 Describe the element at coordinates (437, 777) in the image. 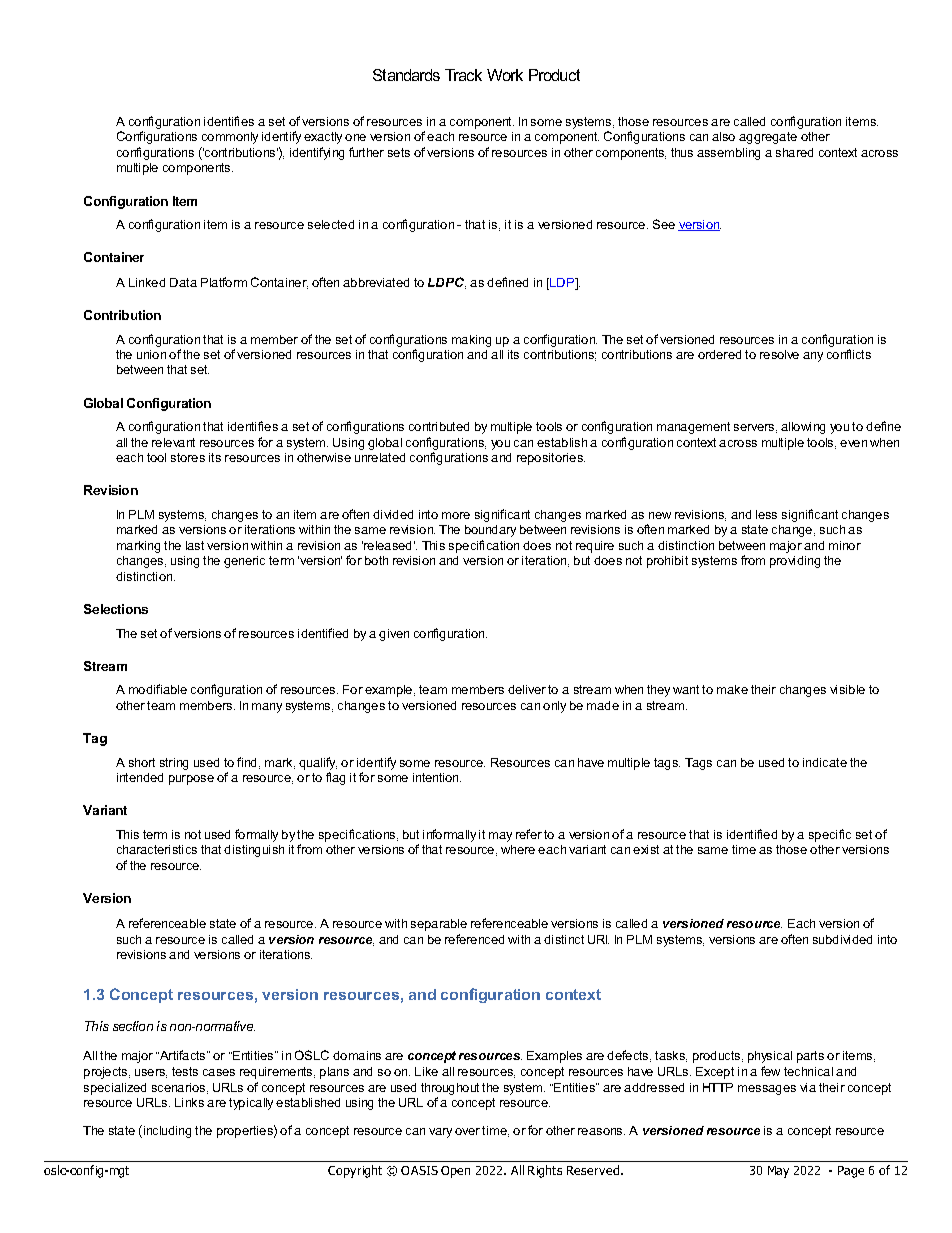

I see `intention` at that location.
